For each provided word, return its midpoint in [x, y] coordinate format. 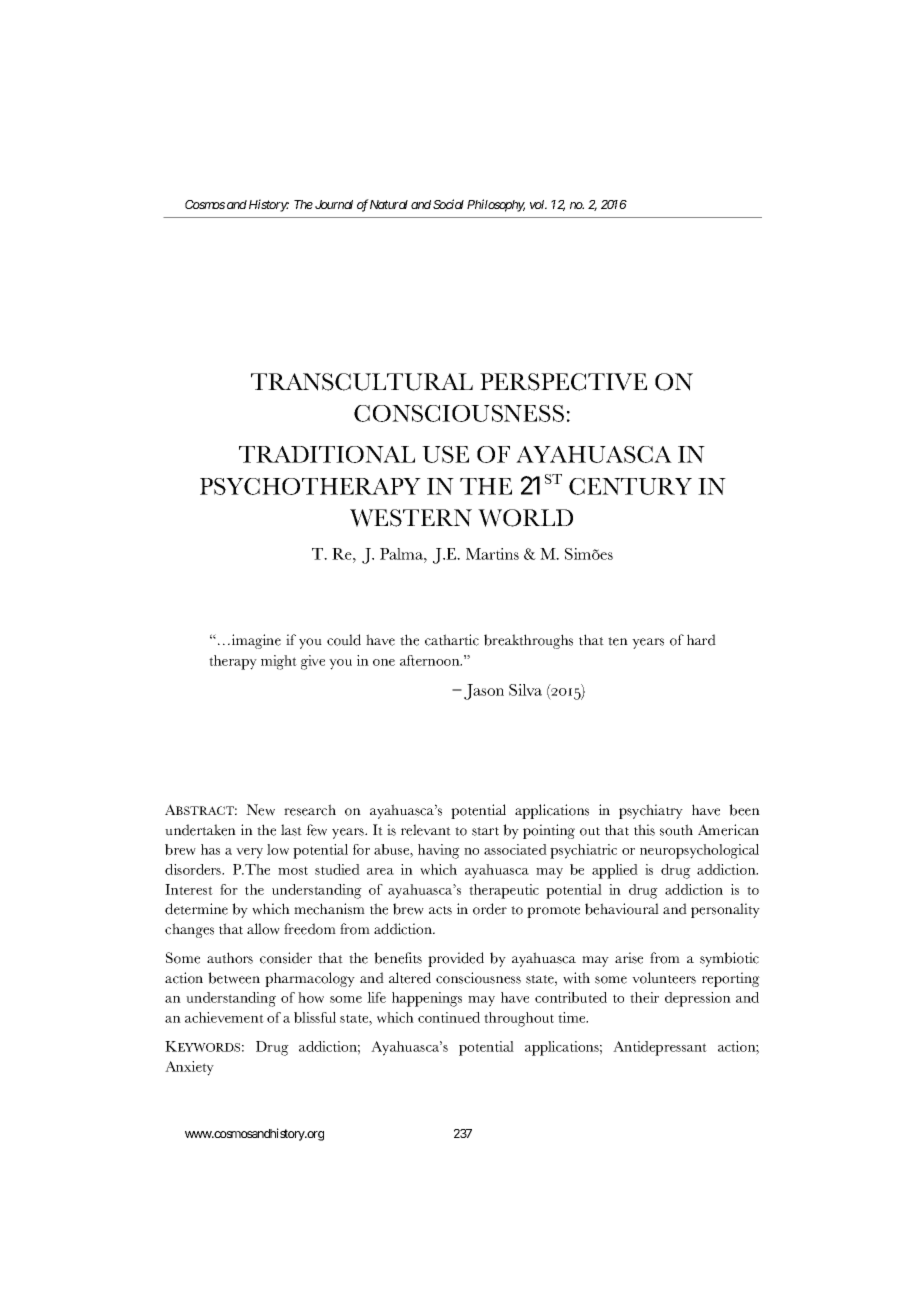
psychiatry [651, 811]
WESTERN [411, 518]
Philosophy [496, 205]
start [485, 831]
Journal [334, 204]
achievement [224, 1017]
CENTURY [630, 486]
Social [448, 204]
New [260, 810]
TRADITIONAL [327, 454]
